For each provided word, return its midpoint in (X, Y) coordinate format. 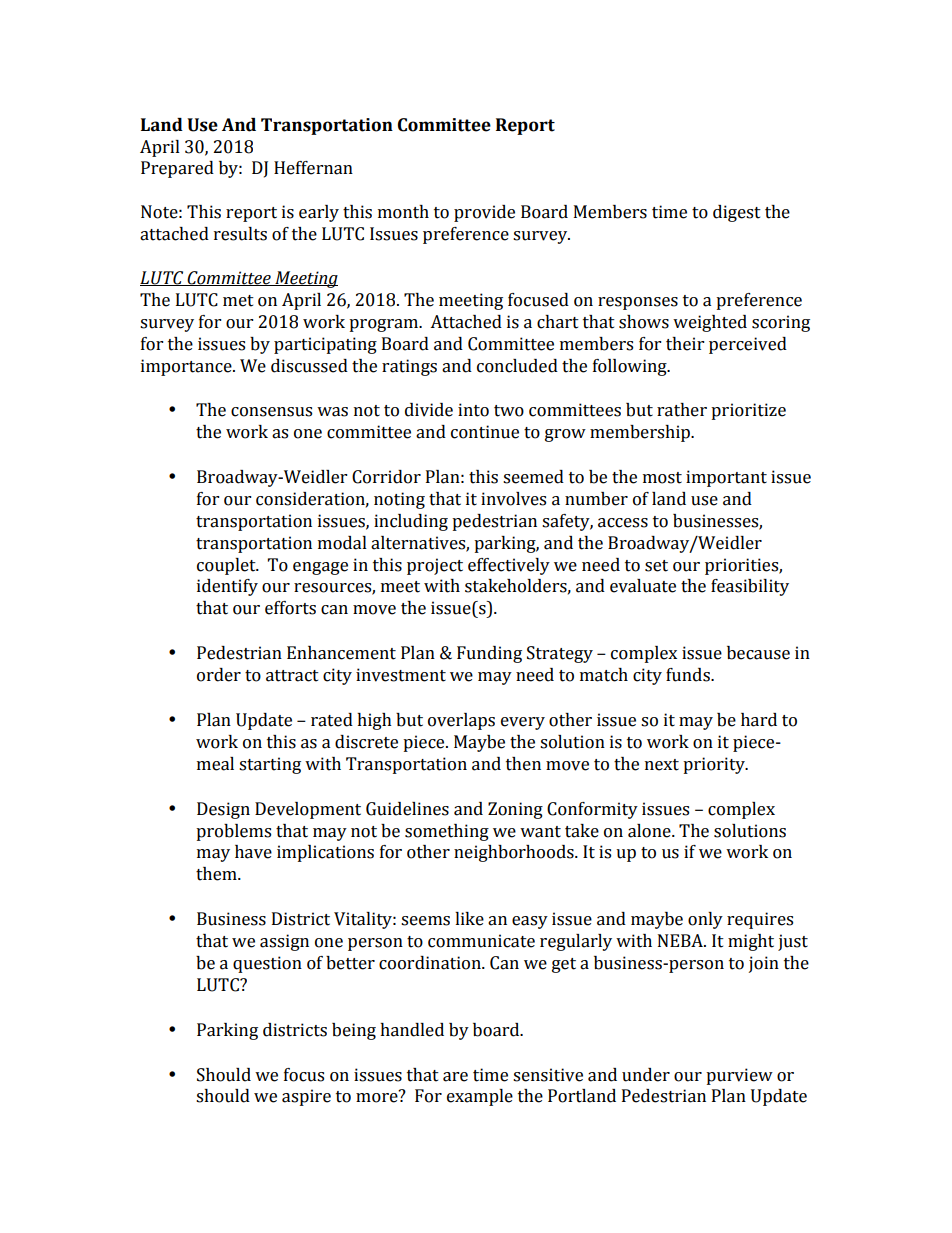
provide (484, 213)
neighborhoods (515, 853)
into (473, 410)
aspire (306, 1097)
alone (650, 831)
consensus (271, 412)
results (240, 234)
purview (739, 1076)
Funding (489, 654)
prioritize (748, 411)
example (480, 1097)
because (758, 653)
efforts (290, 608)
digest (737, 213)
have (253, 852)
